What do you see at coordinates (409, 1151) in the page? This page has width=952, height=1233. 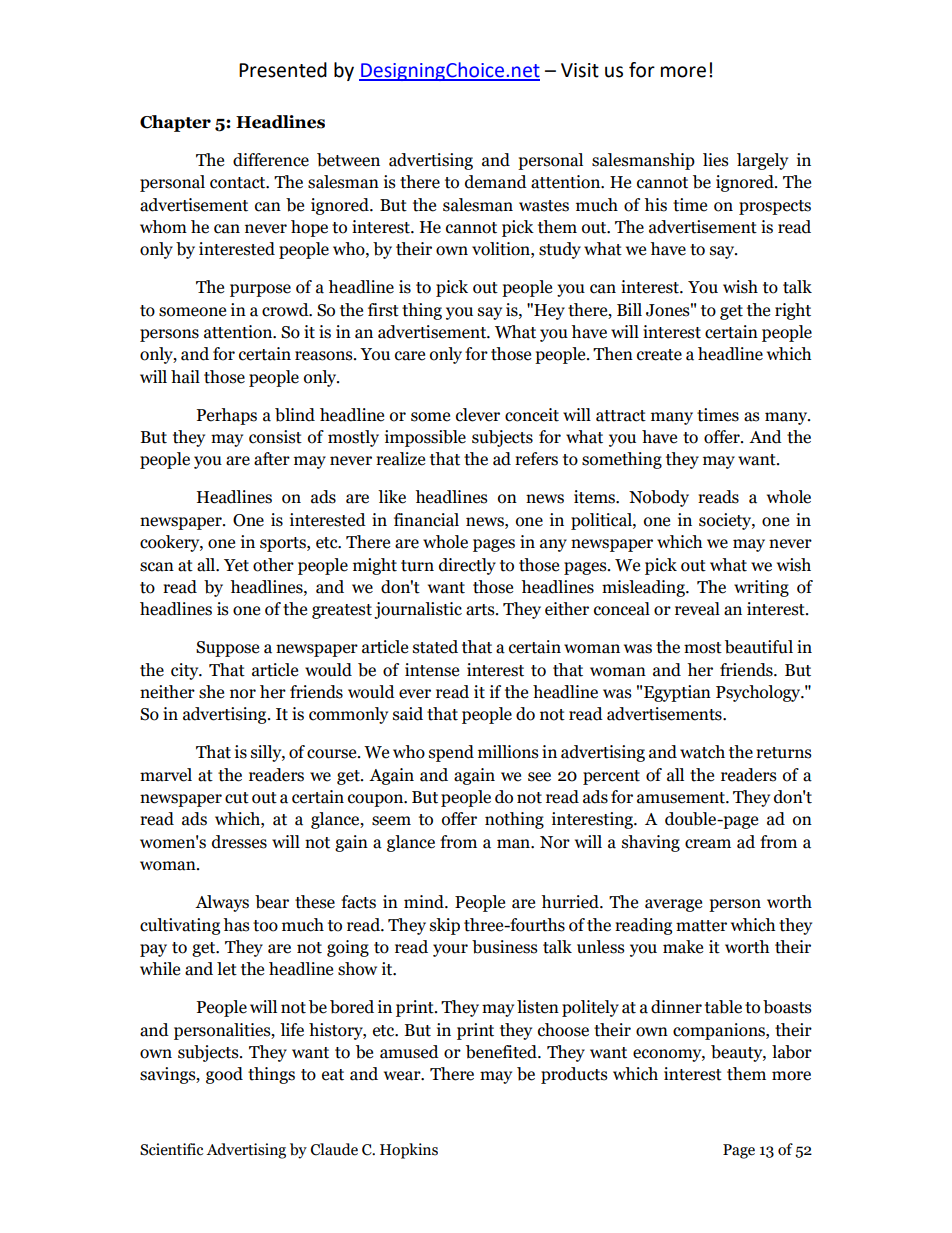 I see `Hopkins` at bounding box center [409, 1151].
